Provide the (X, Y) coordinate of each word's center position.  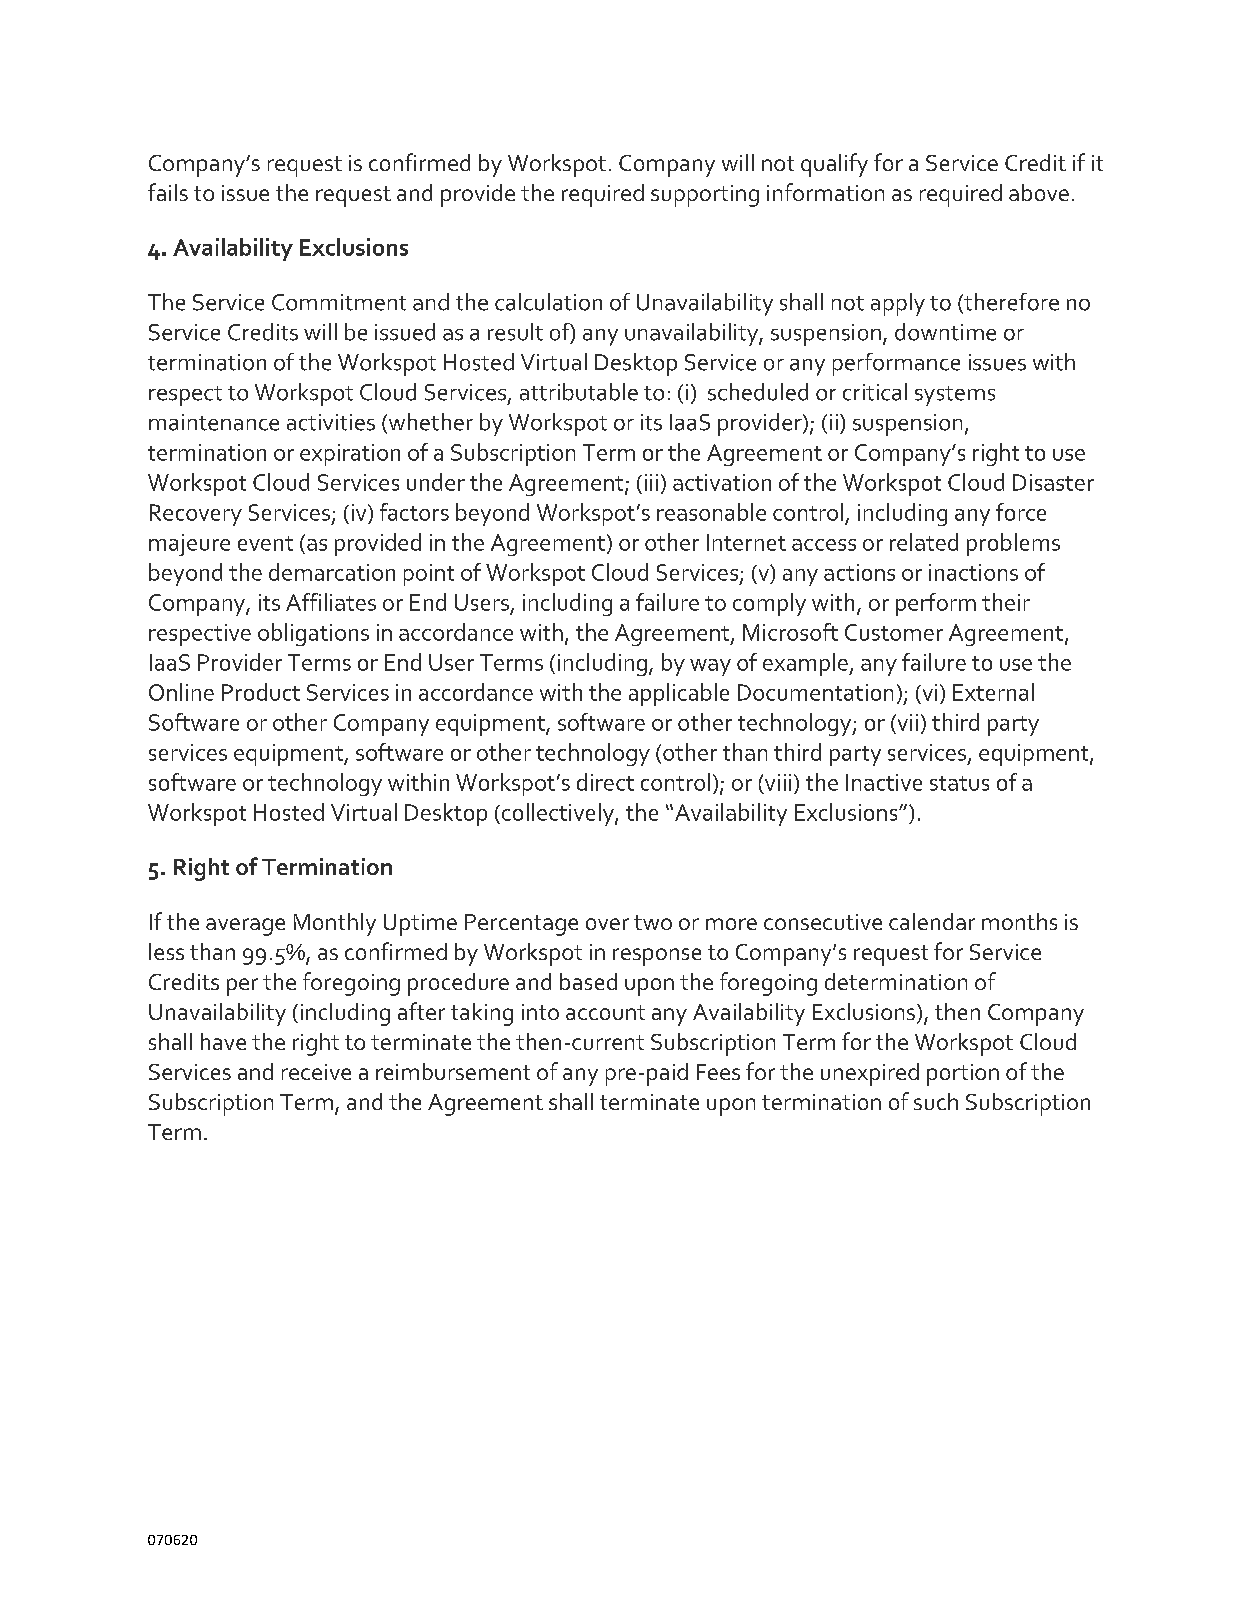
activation (722, 482)
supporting (705, 196)
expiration (350, 455)
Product (261, 692)
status (959, 783)
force (1021, 512)
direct (605, 782)
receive (316, 1072)
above (1039, 192)
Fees (718, 1072)
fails (168, 192)
